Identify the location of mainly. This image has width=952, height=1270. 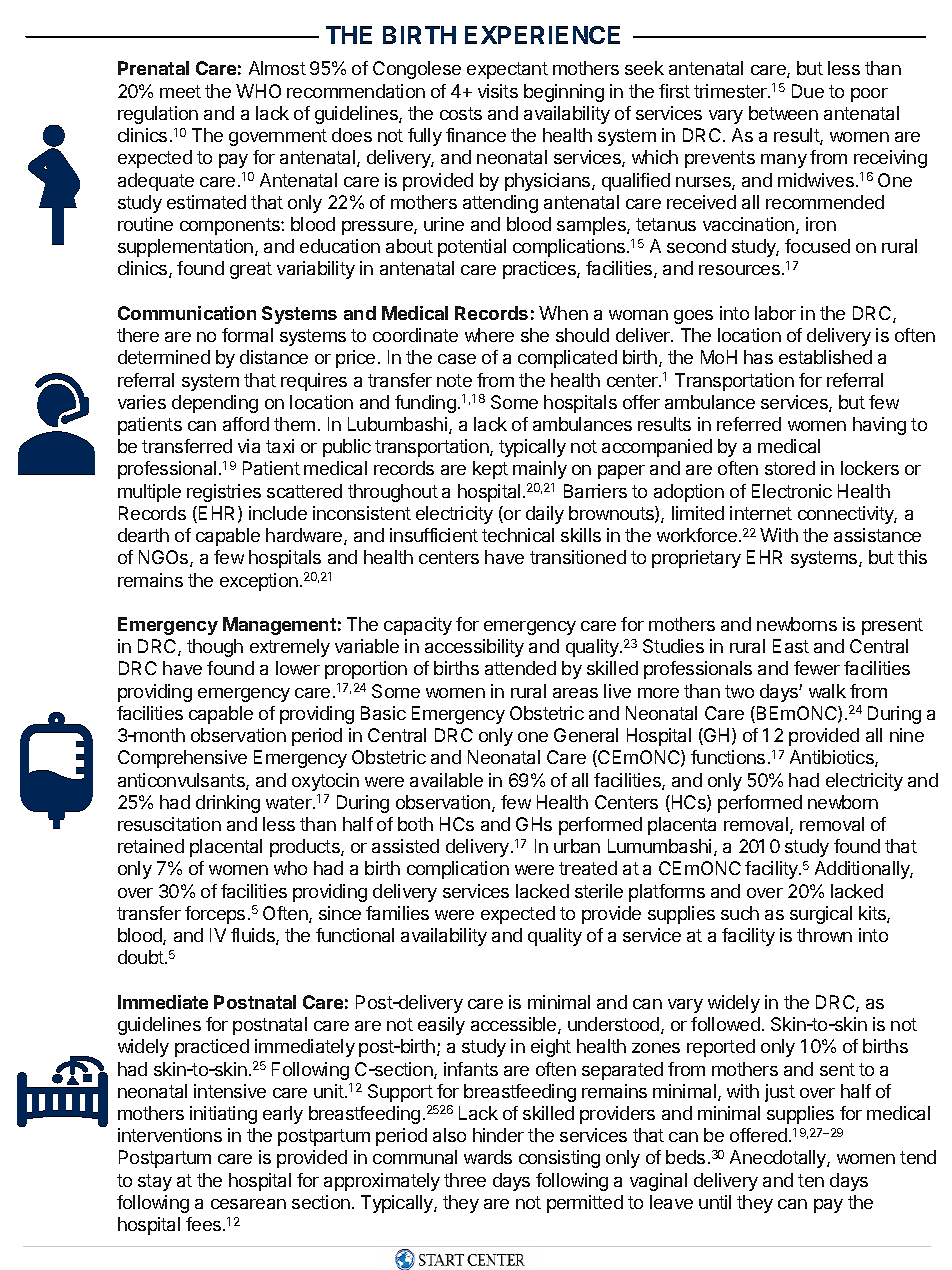
(540, 470).
